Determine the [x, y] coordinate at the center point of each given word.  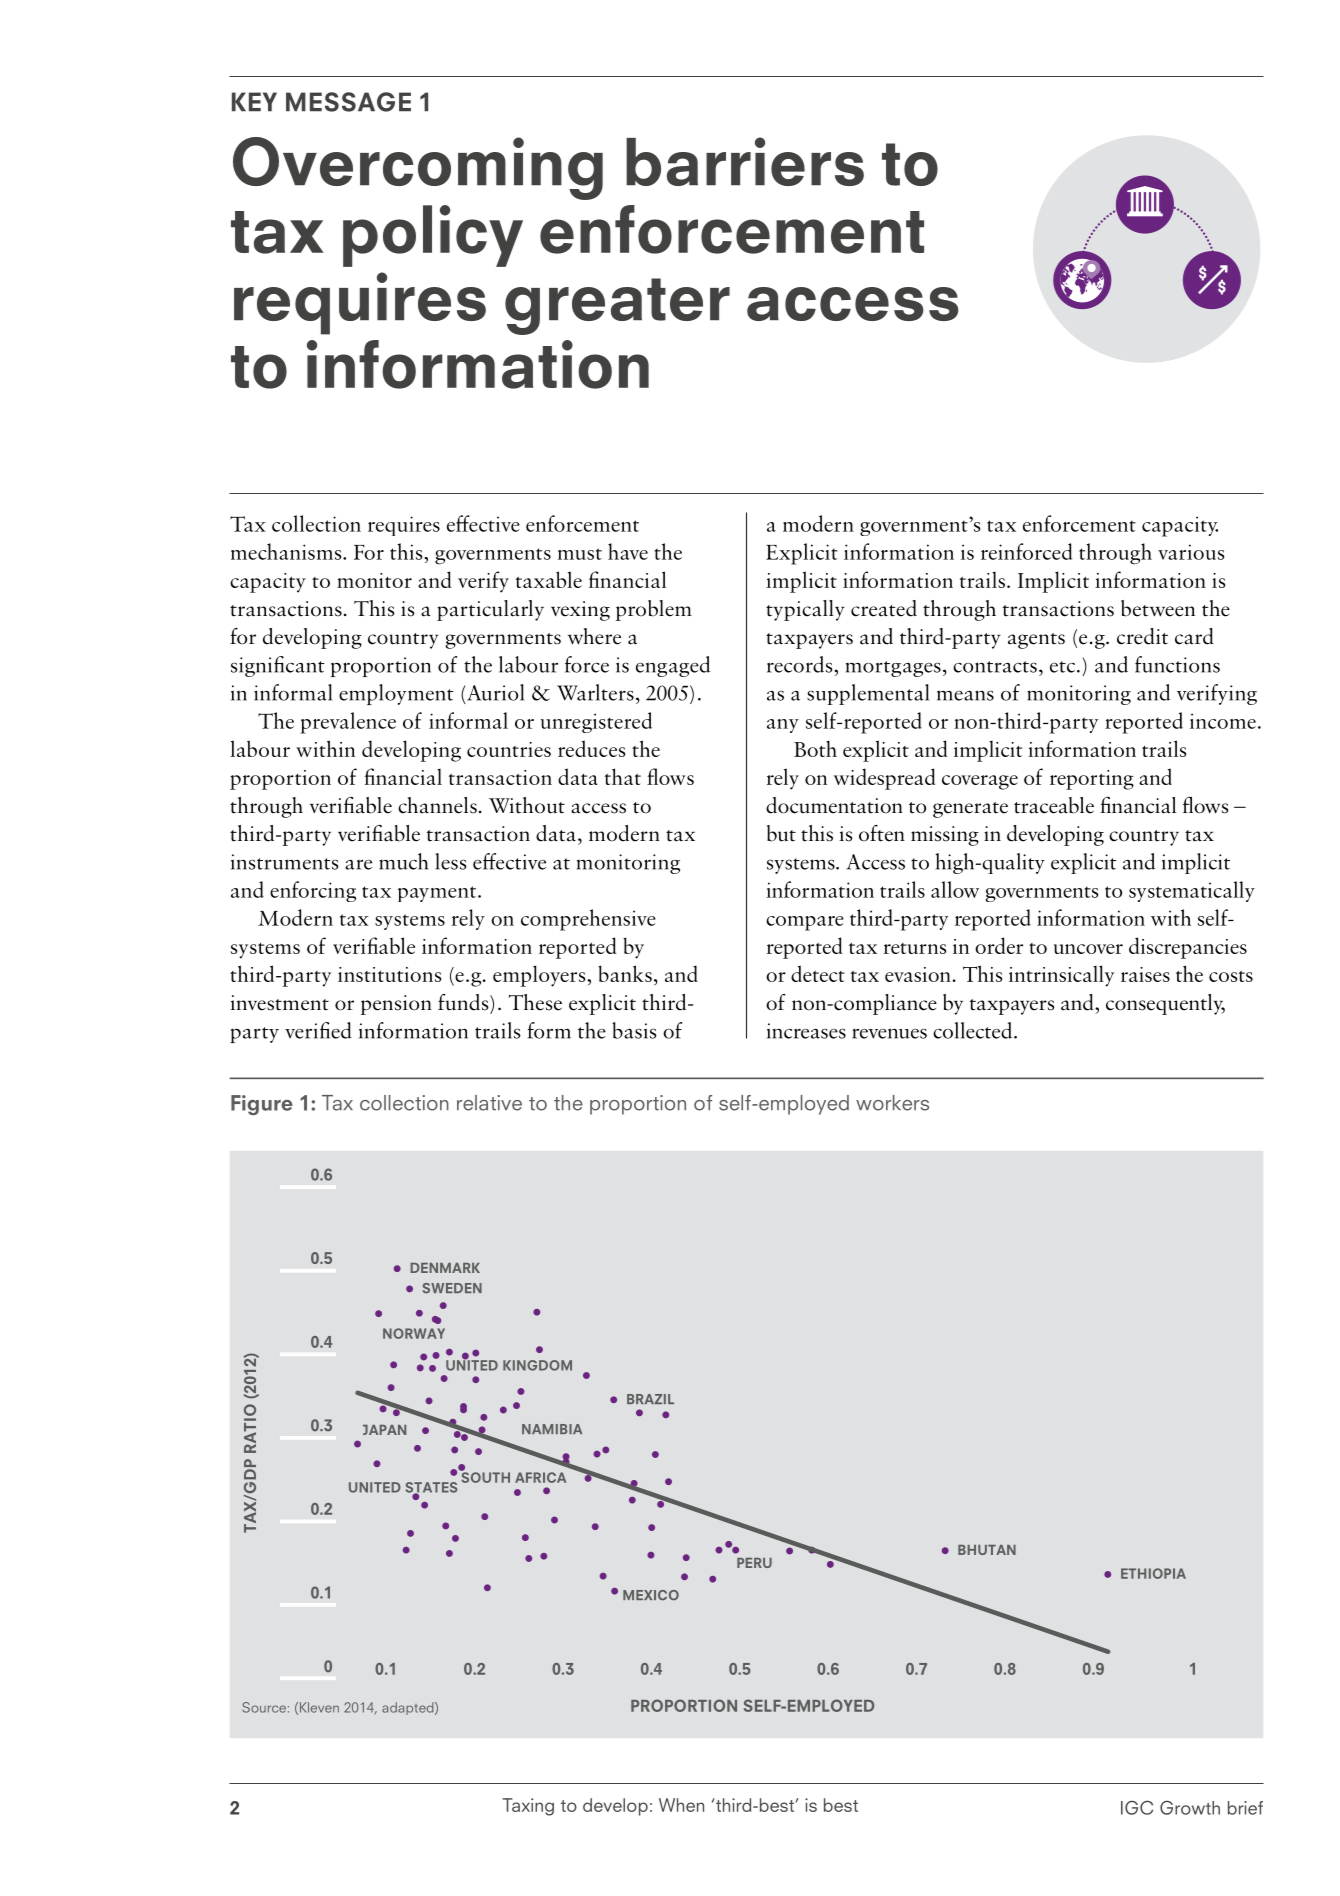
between [1158, 608]
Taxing [528, 1807]
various [1191, 552]
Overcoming [418, 168]
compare [805, 923]
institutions [389, 974]
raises [1145, 974]
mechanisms [287, 551]
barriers [745, 161]
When [681, 1805]
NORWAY [414, 1333]
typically [805, 610]
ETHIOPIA [1153, 1573]
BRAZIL [650, 1399]
